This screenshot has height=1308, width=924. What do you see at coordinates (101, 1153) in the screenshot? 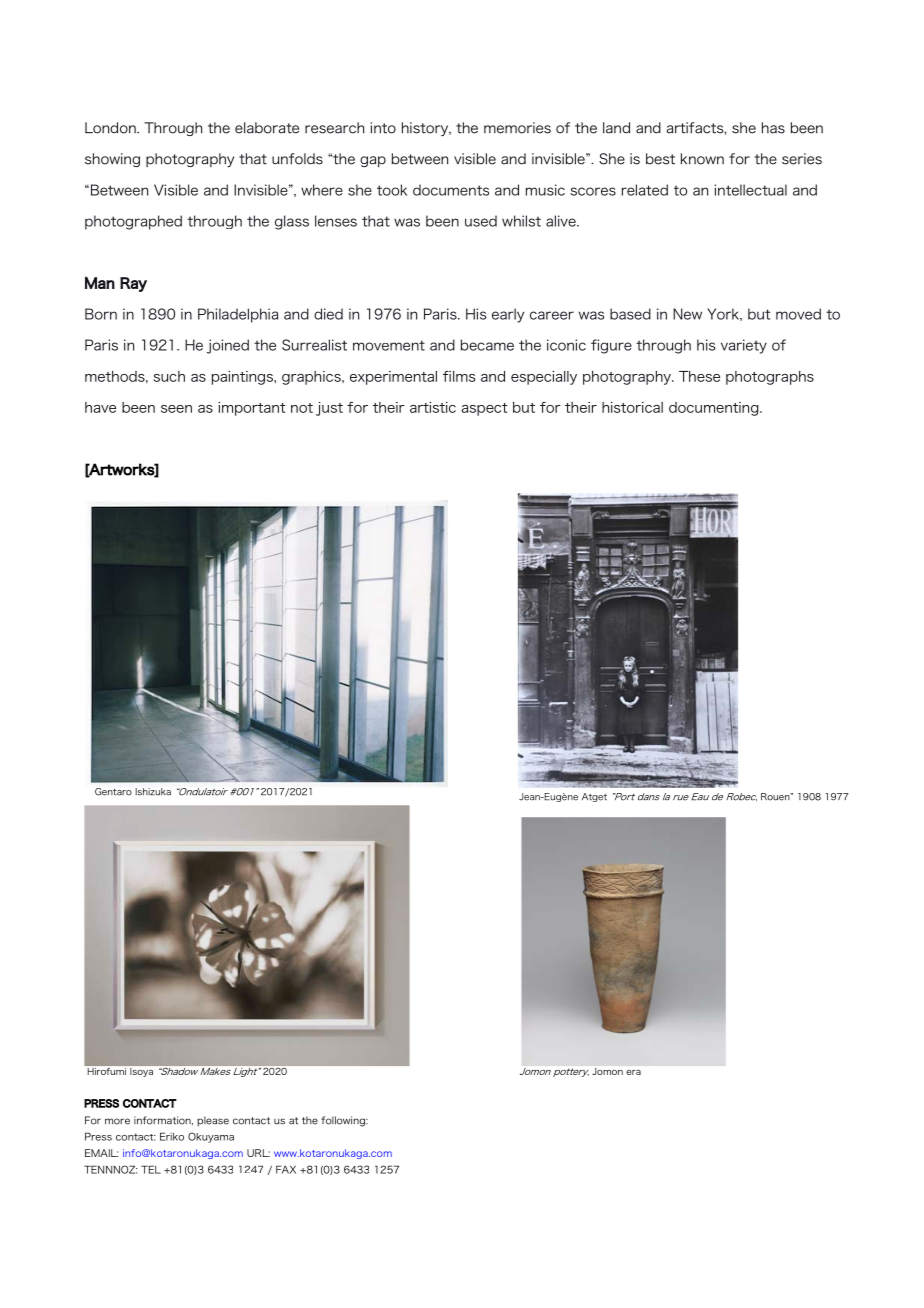
I see `EMAIL` at bounding box center [101, 1153].
